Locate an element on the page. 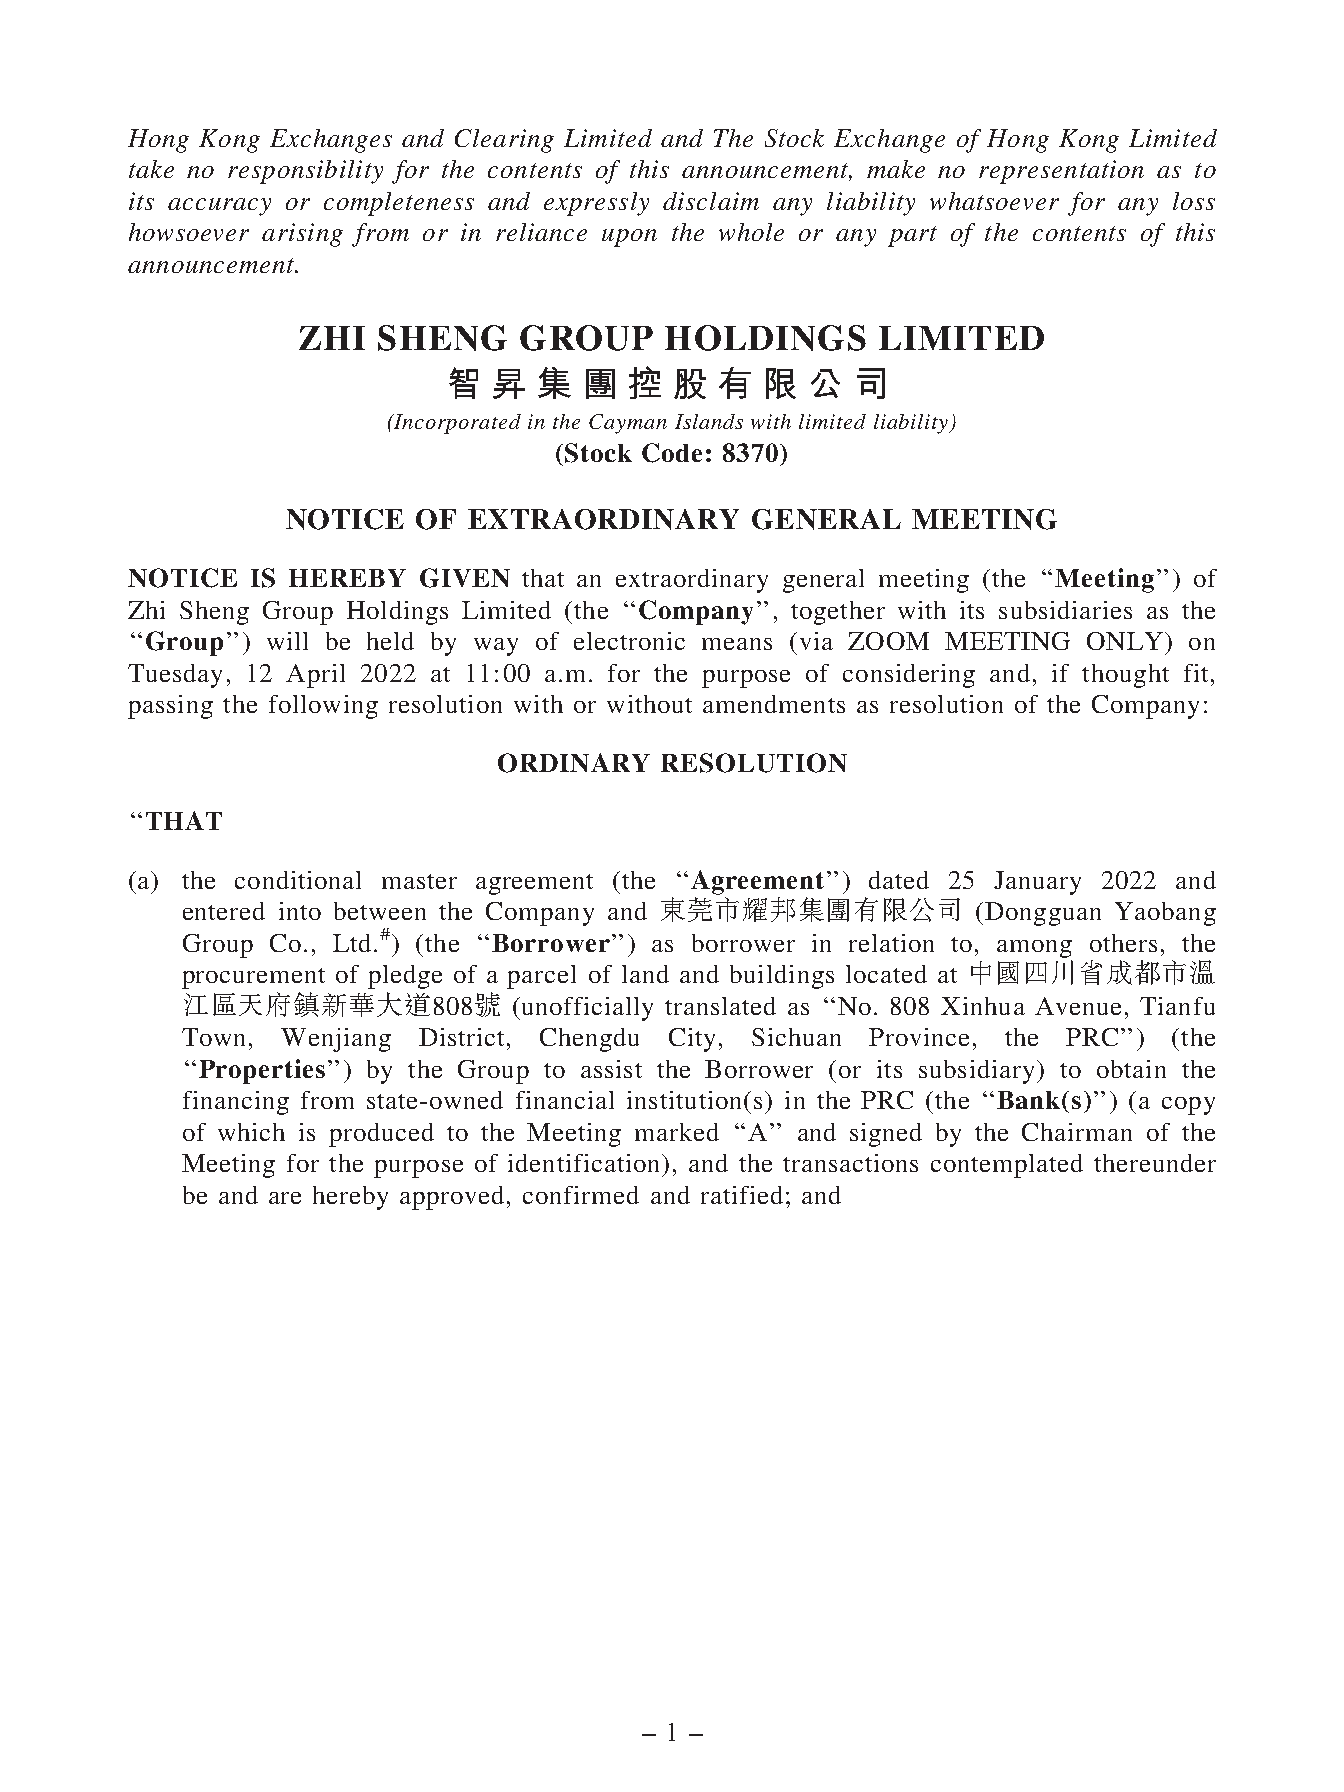  are is located at coordinates (285, 1198).
